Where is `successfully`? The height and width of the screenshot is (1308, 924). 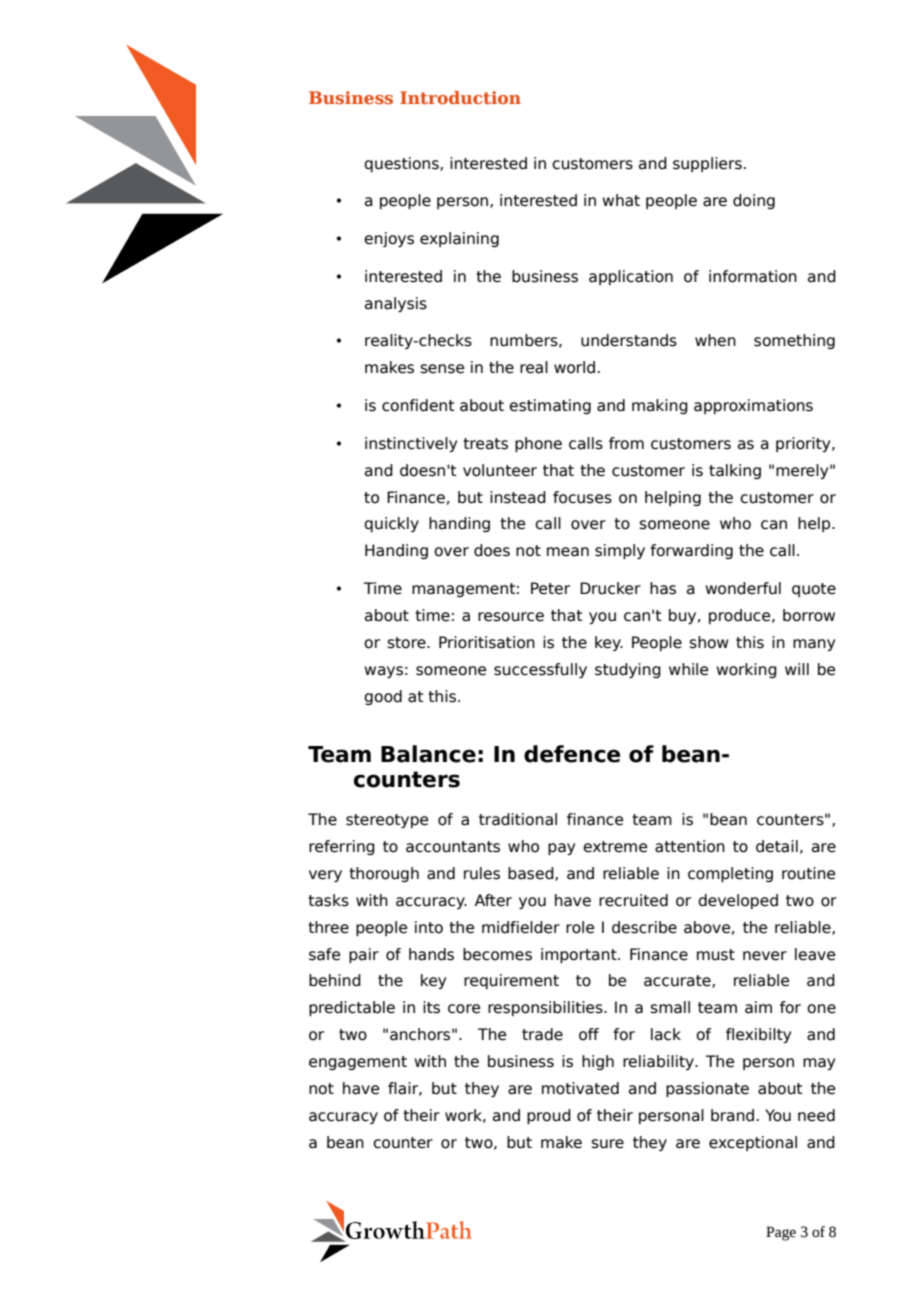
successfully is located at coordinates (540, 670).
